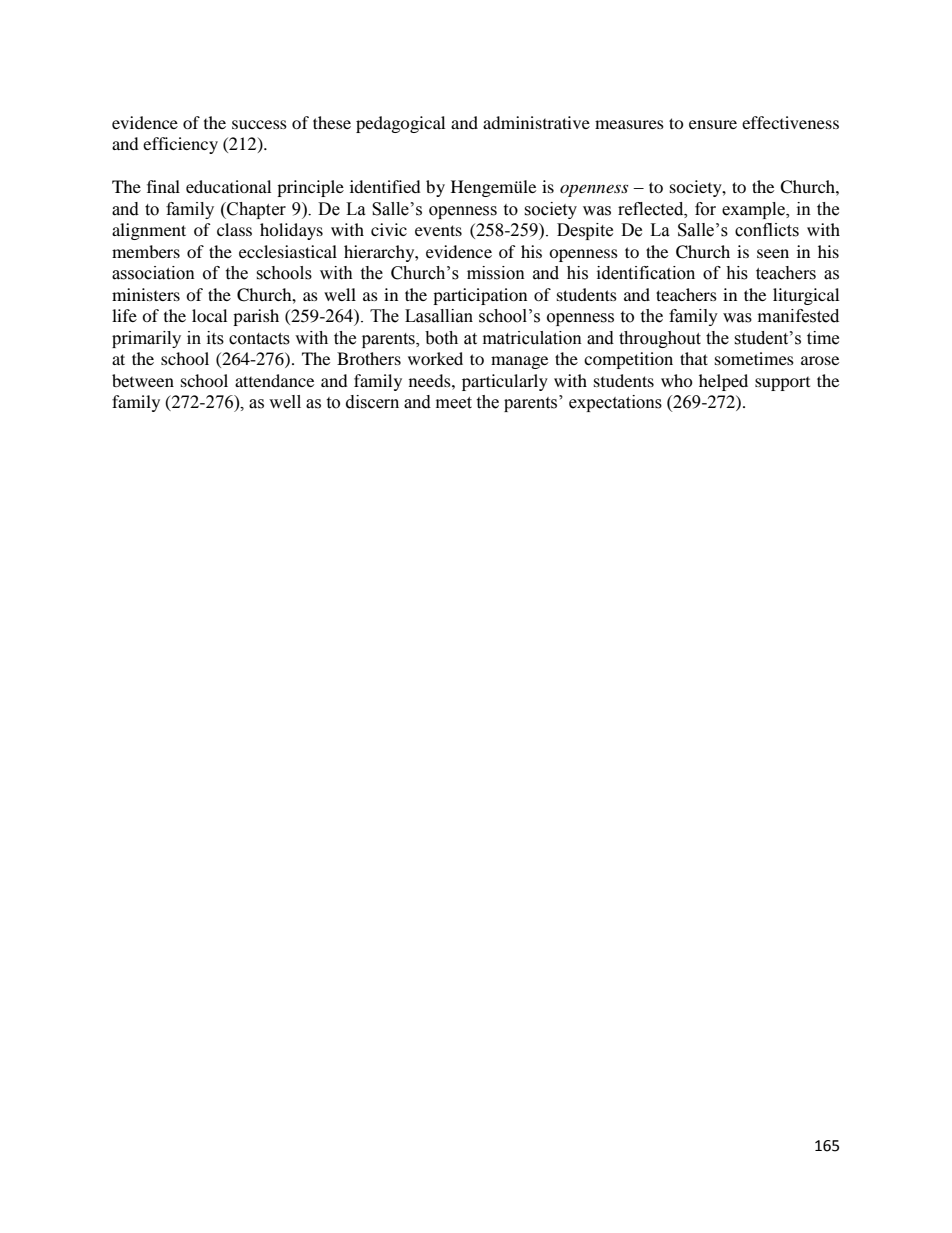  What do you see at coordinates (798, 316) in the document?
I see `manifested` at bounding box center [798, 316].
